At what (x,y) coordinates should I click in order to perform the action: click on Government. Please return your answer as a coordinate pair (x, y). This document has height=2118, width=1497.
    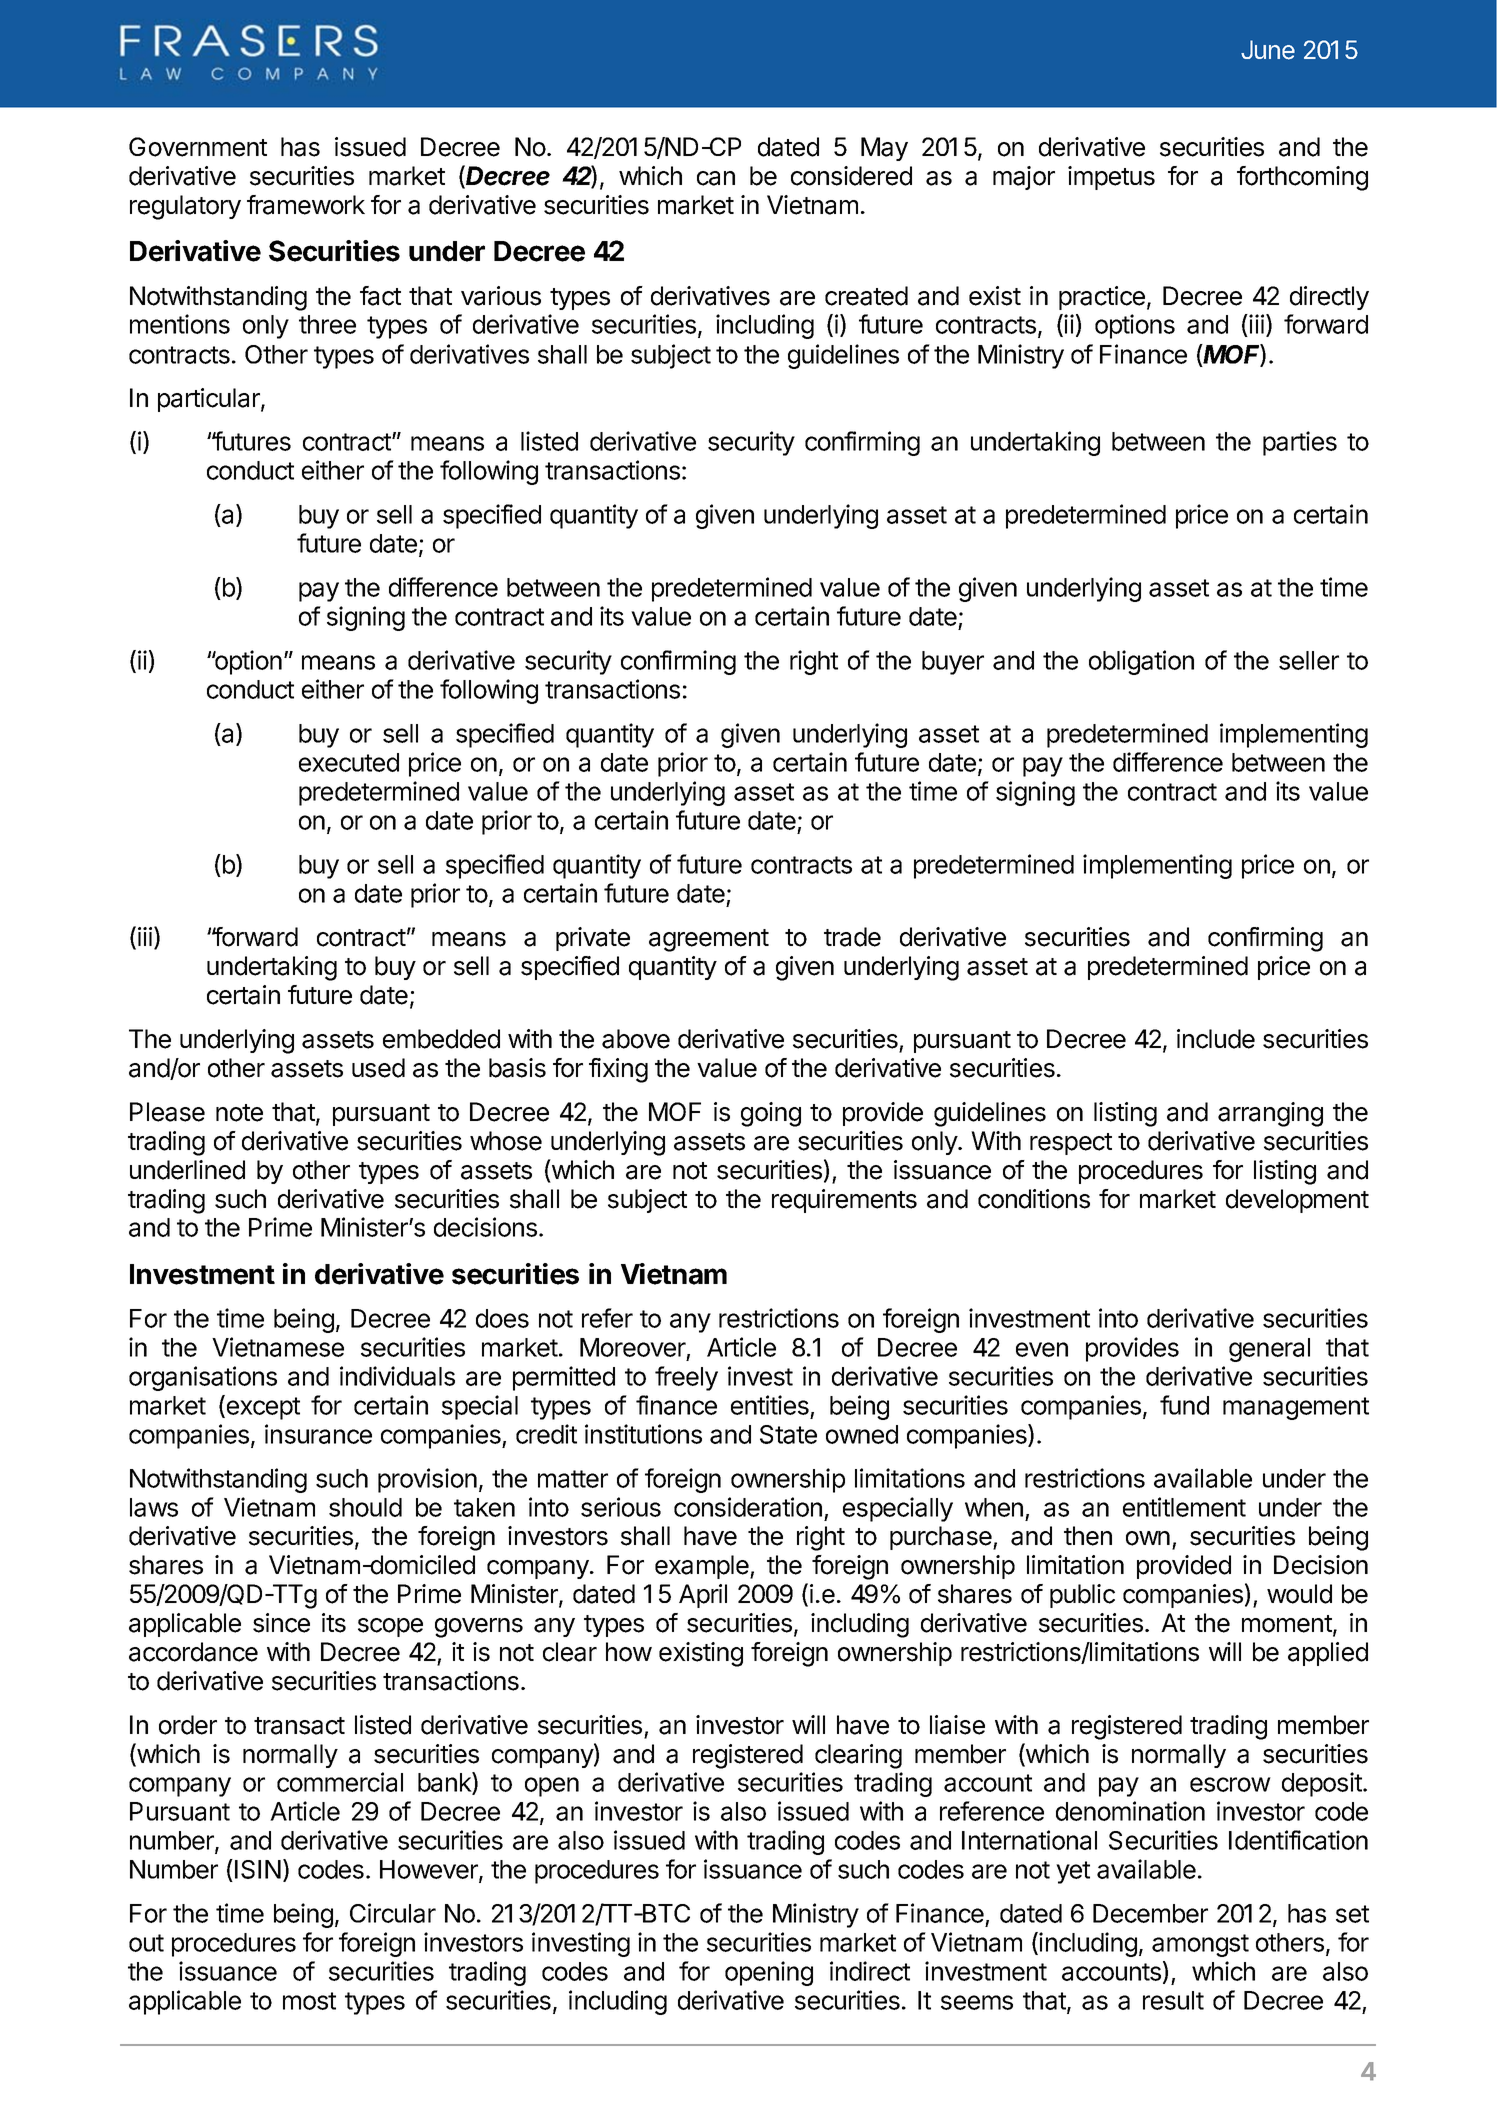
    Looking at the image, I should click on (198, 147).
